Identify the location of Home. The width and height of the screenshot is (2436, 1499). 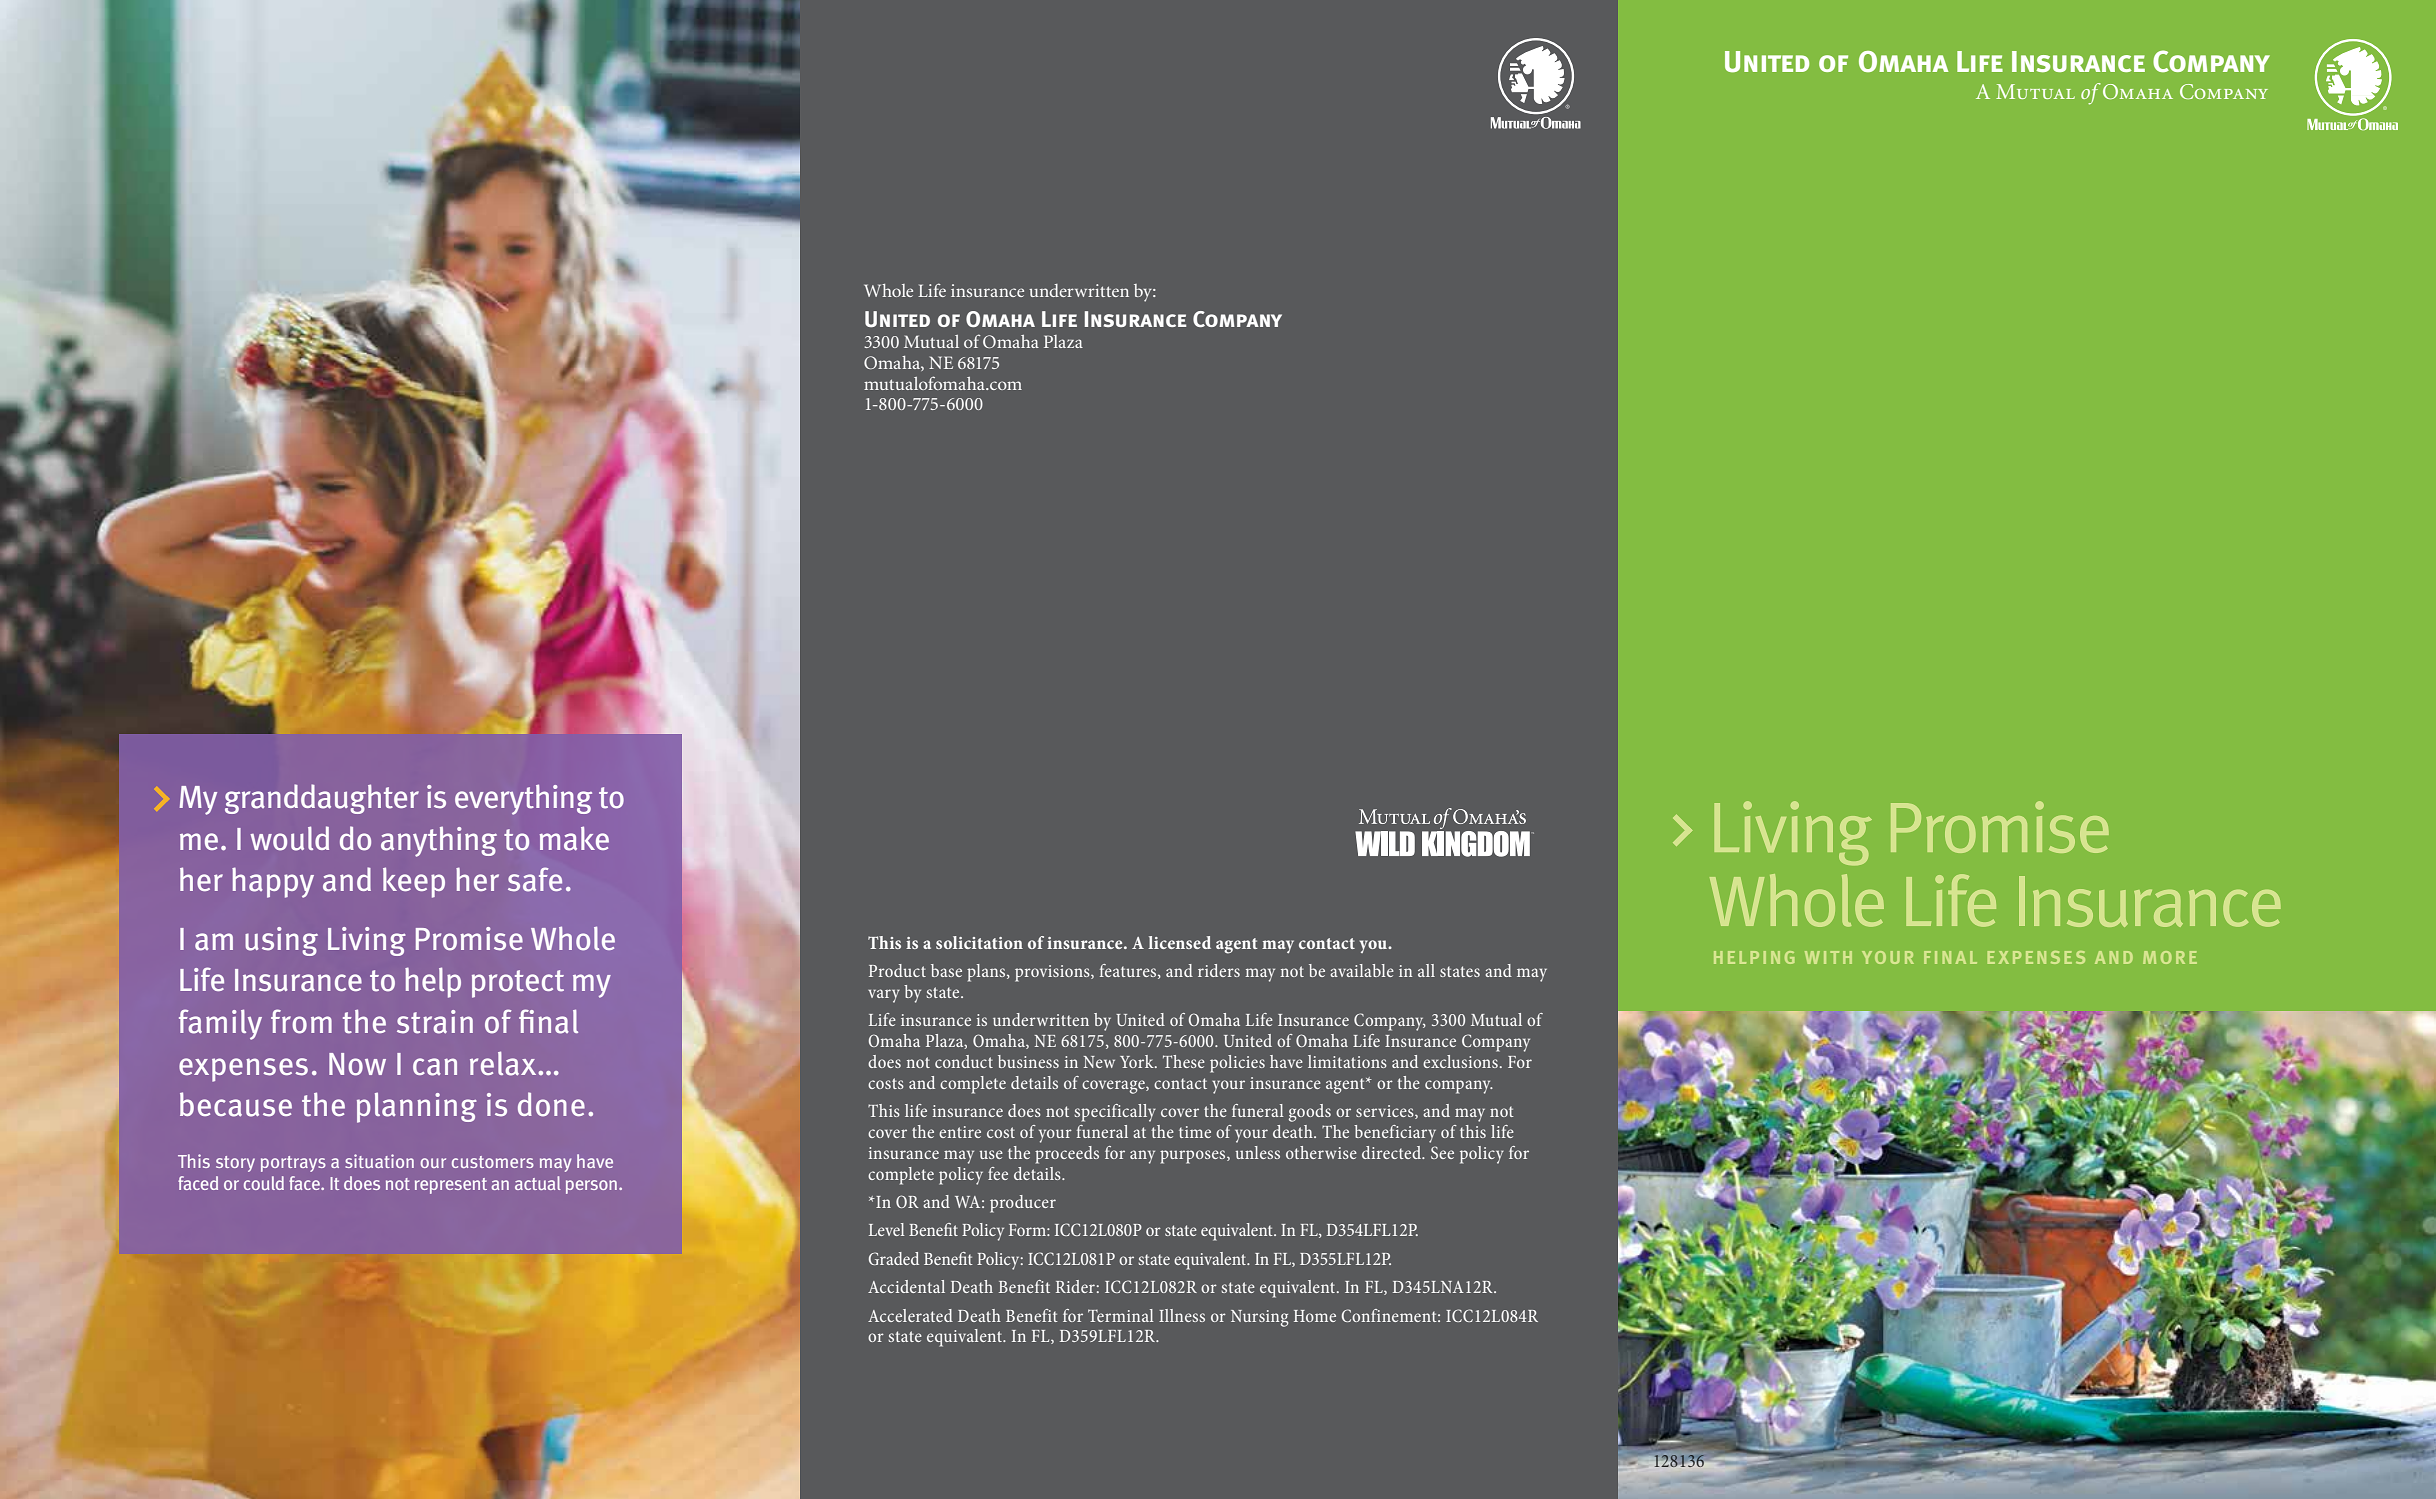
(1315, 1316).
